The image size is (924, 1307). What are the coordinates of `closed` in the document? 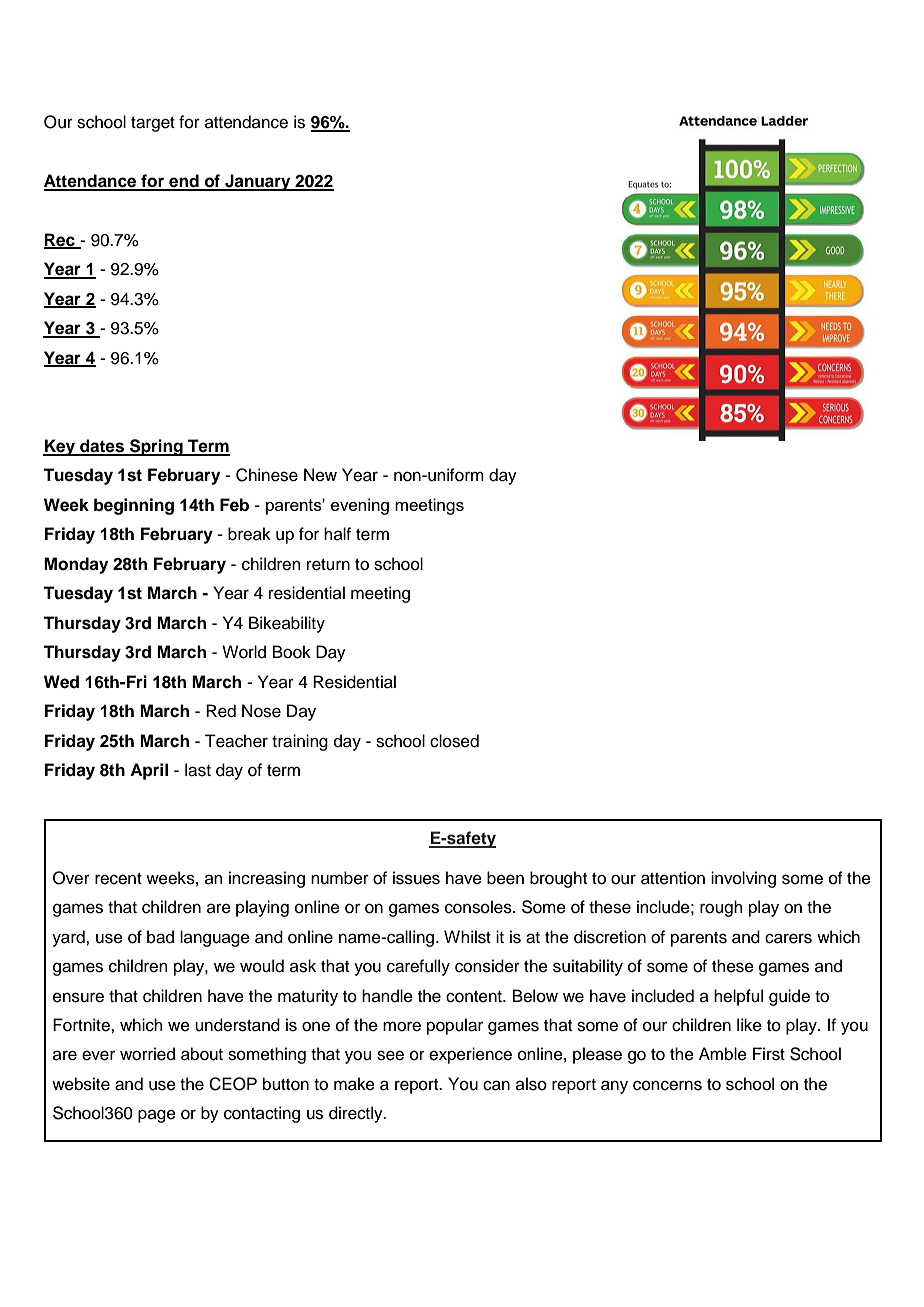 It's located at (454, 741).
